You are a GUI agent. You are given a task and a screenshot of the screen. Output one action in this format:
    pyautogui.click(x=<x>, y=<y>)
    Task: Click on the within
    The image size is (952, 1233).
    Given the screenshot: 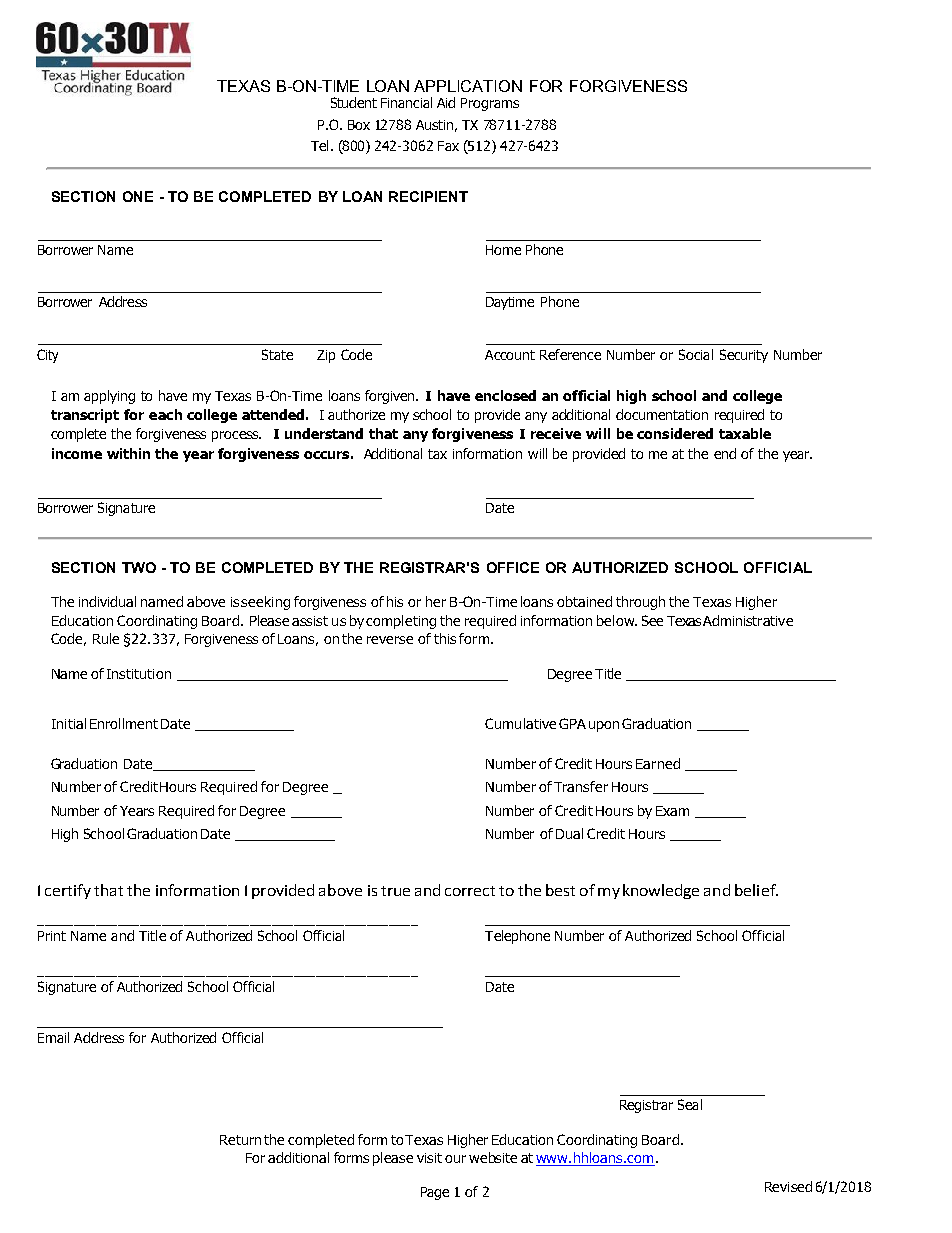 What is the action you would take?
    pyautogui.click(x=128, y=453)
